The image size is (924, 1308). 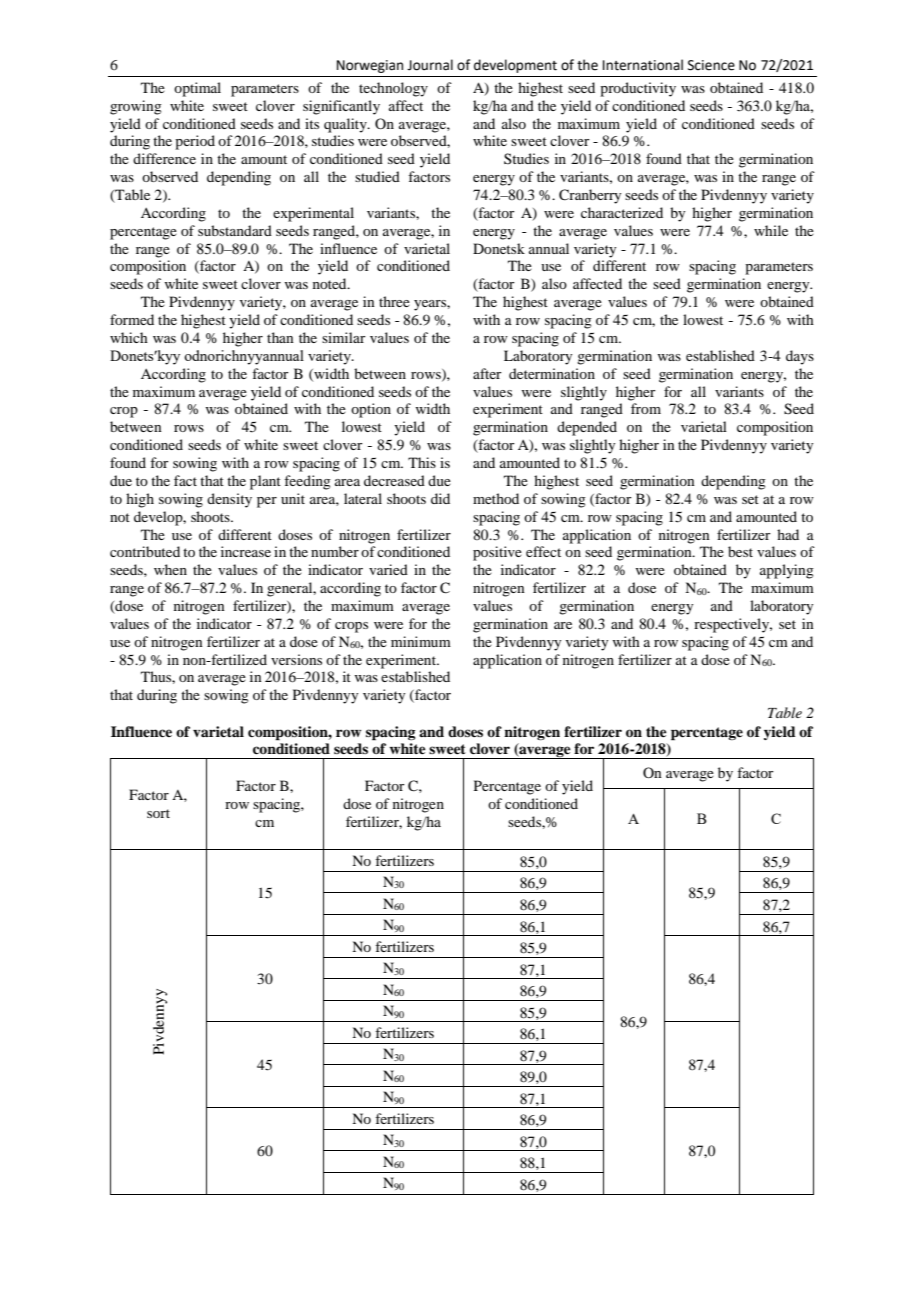 What do you see at coordinates (158, 813) in the screenshot?
I see `sort` at bounding box center [158, 813].
